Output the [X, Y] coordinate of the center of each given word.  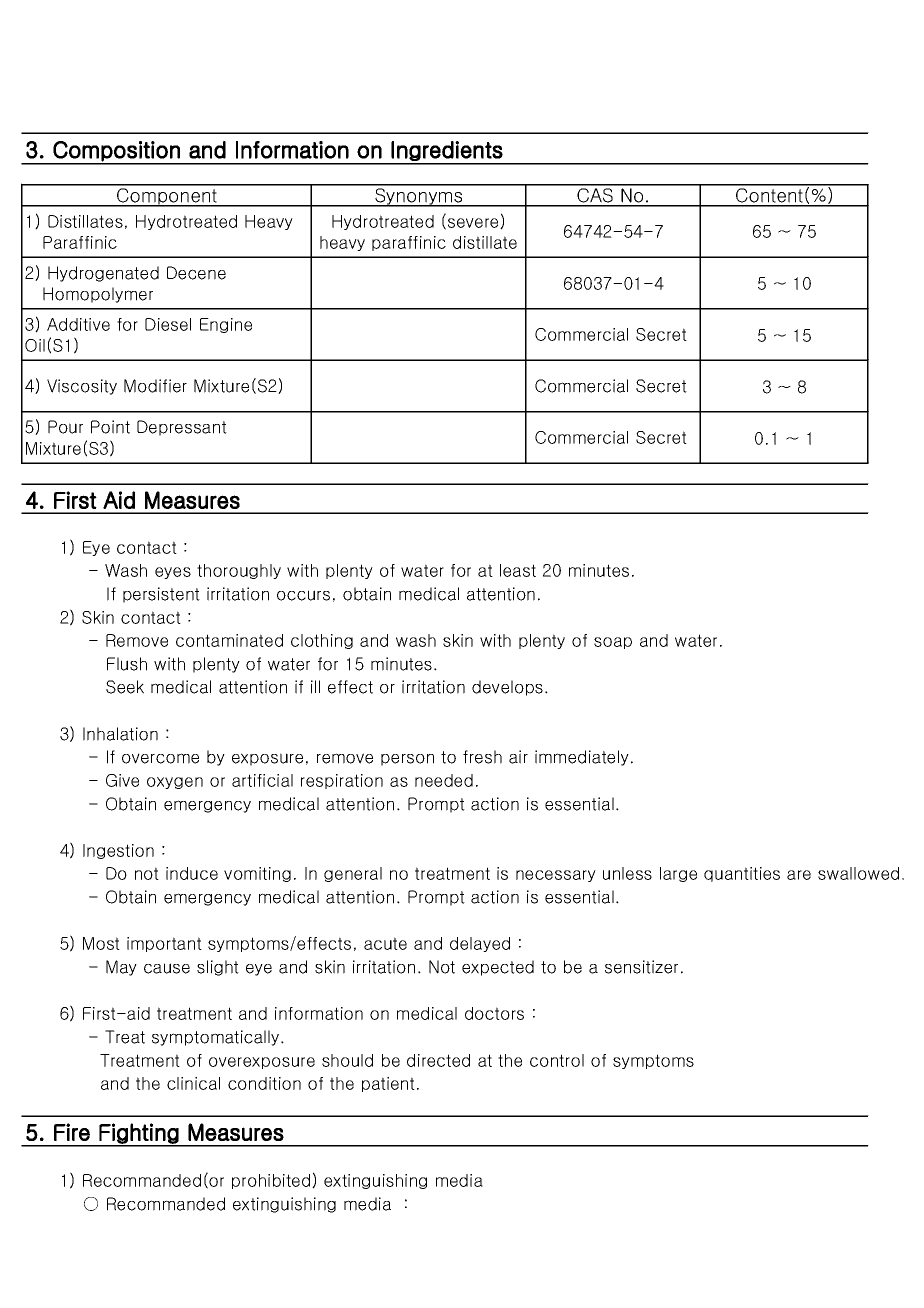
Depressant [182, 428]
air [518, 757]
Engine [226, 325]
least [518, 570]
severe [474, 223]
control [557, 1060]
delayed [480, 944]
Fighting [139, 1134]
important [164, 944]
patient [388, 1084]
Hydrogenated [103, 274]
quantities [742, 874]
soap [613, 643]
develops [507, 688]
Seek [125, 687]
